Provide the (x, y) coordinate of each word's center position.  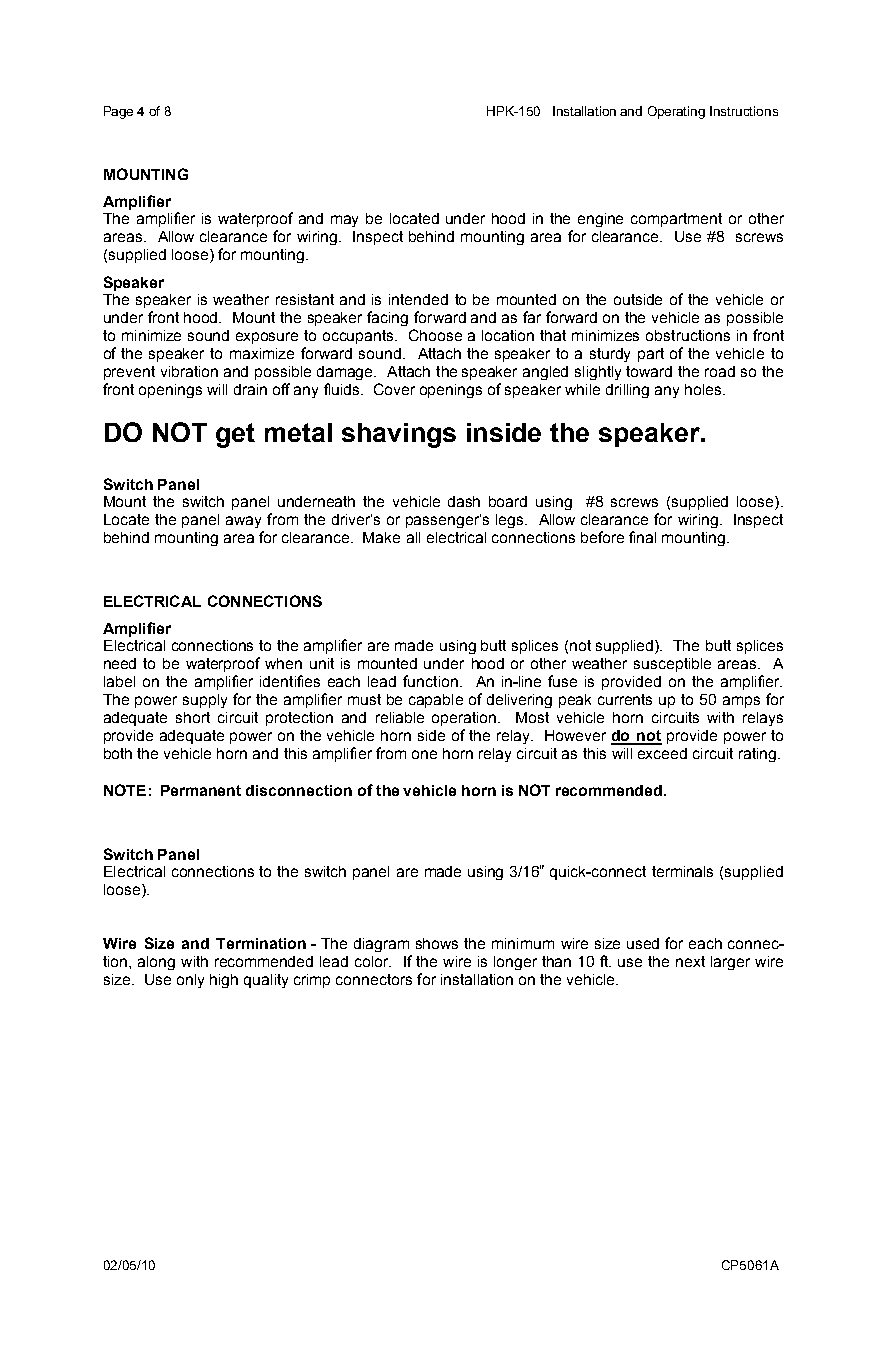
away (243, 522)
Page (118, 112)
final (642, 537)
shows (437, 943)
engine (600, 220)
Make (381, 537)
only (190, 981)
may (344, 221)
